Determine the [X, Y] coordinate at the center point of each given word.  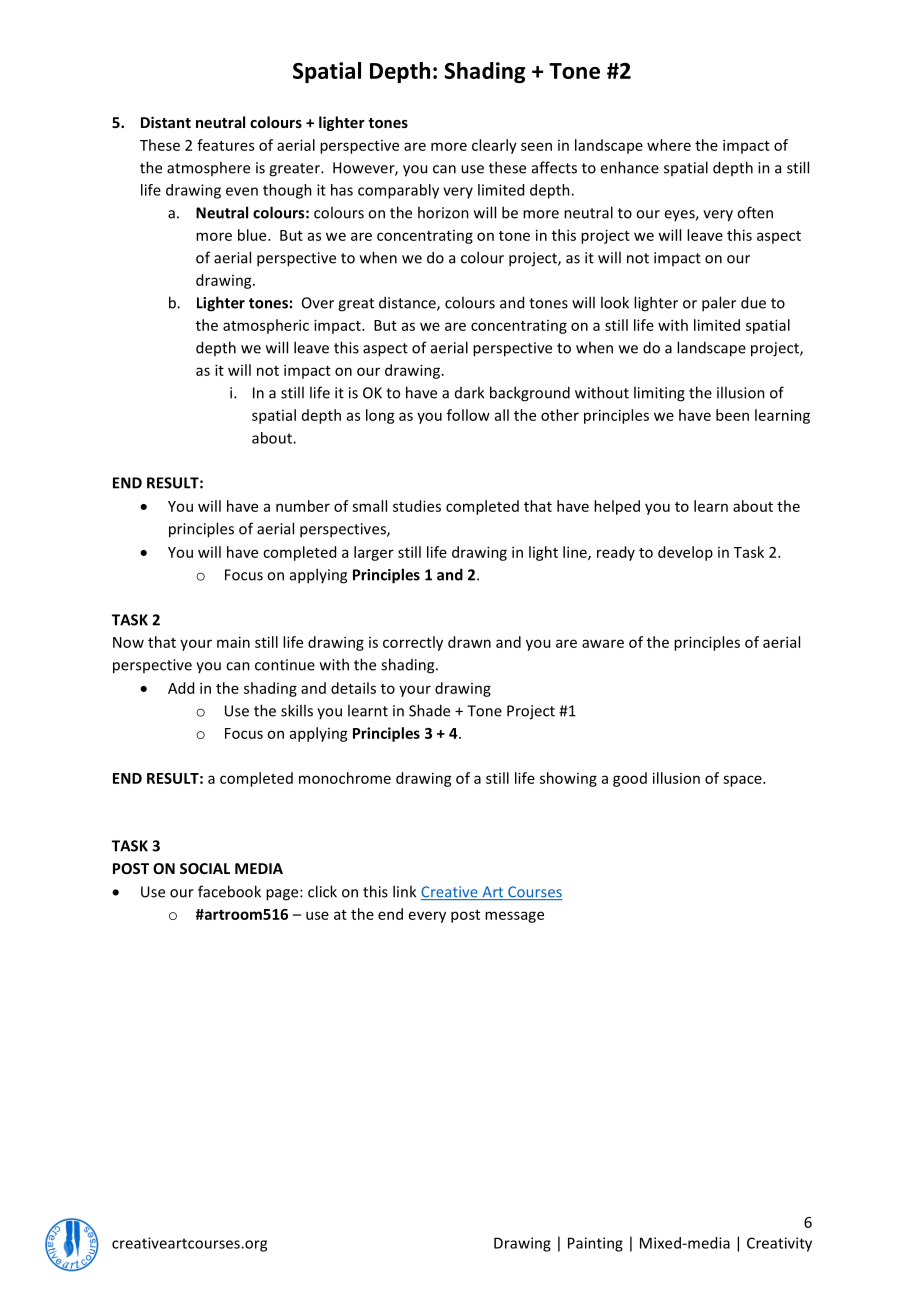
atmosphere [208, 168]
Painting [595, 1244]
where [669, 145]
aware [603, 643]
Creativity [779, 1244]
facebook [229, 891]
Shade [429, 710]
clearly [494, 146]
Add [181, 688]
